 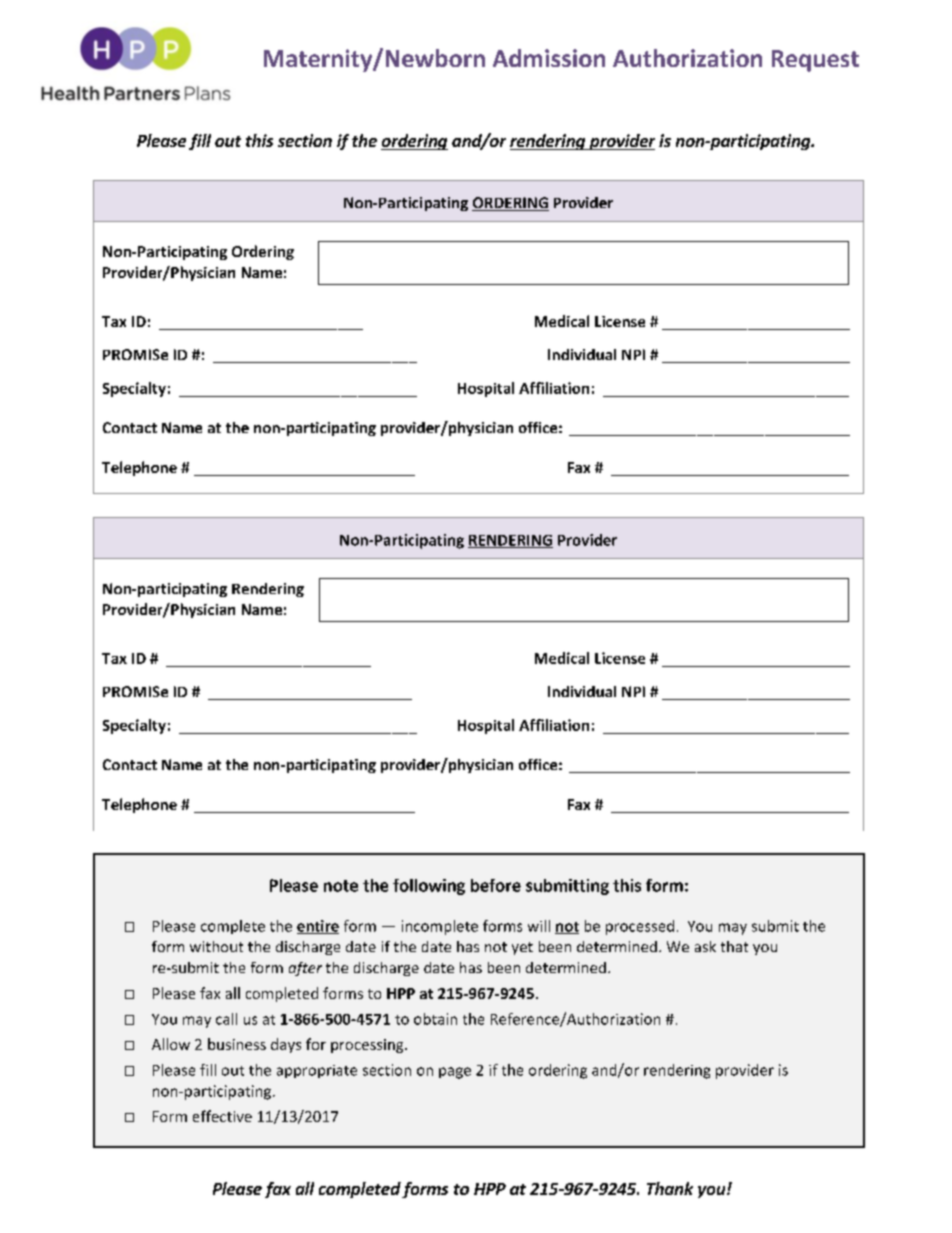 I want to click on Request, so click(x=815, y=61).
